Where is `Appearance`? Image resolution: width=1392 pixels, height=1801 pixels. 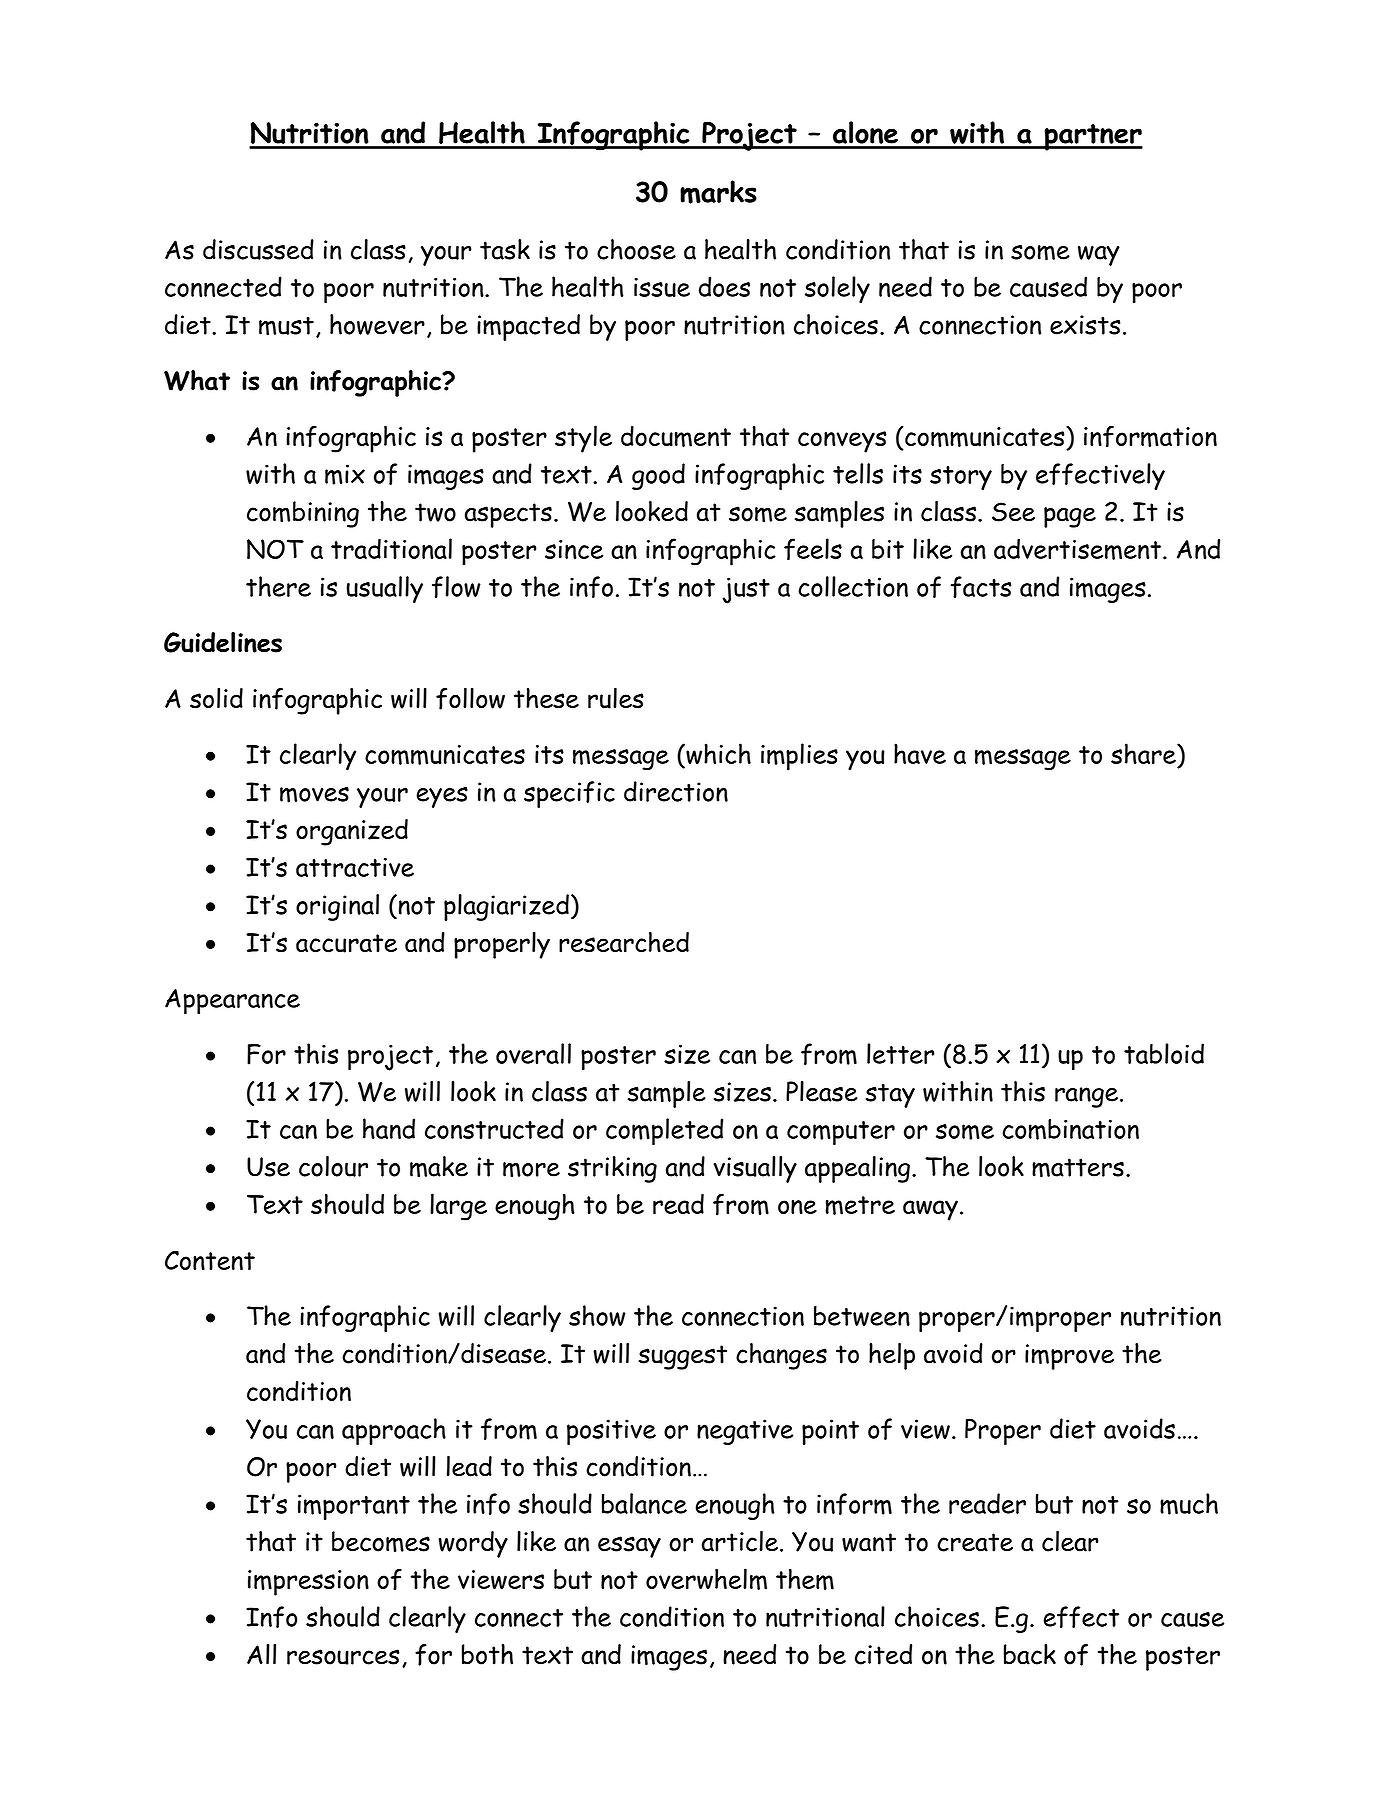
Appearance is located at coordinates (232, 1002).
